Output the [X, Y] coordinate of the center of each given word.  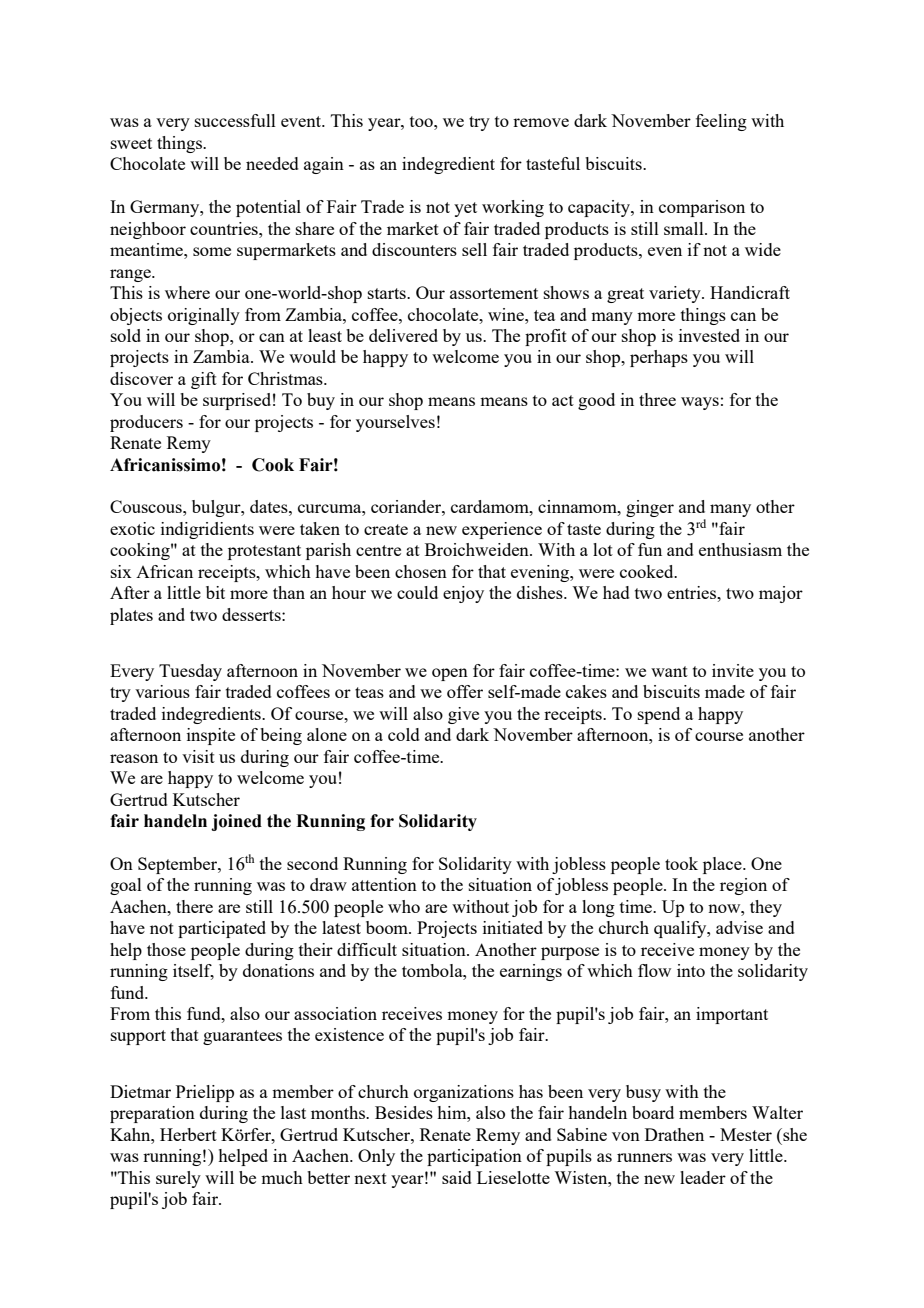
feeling [721, 122]
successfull [235, 120]
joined [236, 822]
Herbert [188, 1134]
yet [465, 209]
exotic [132, 528]
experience [502, 530]
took [681, 863]
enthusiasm [740, 549]
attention [384, 884]
